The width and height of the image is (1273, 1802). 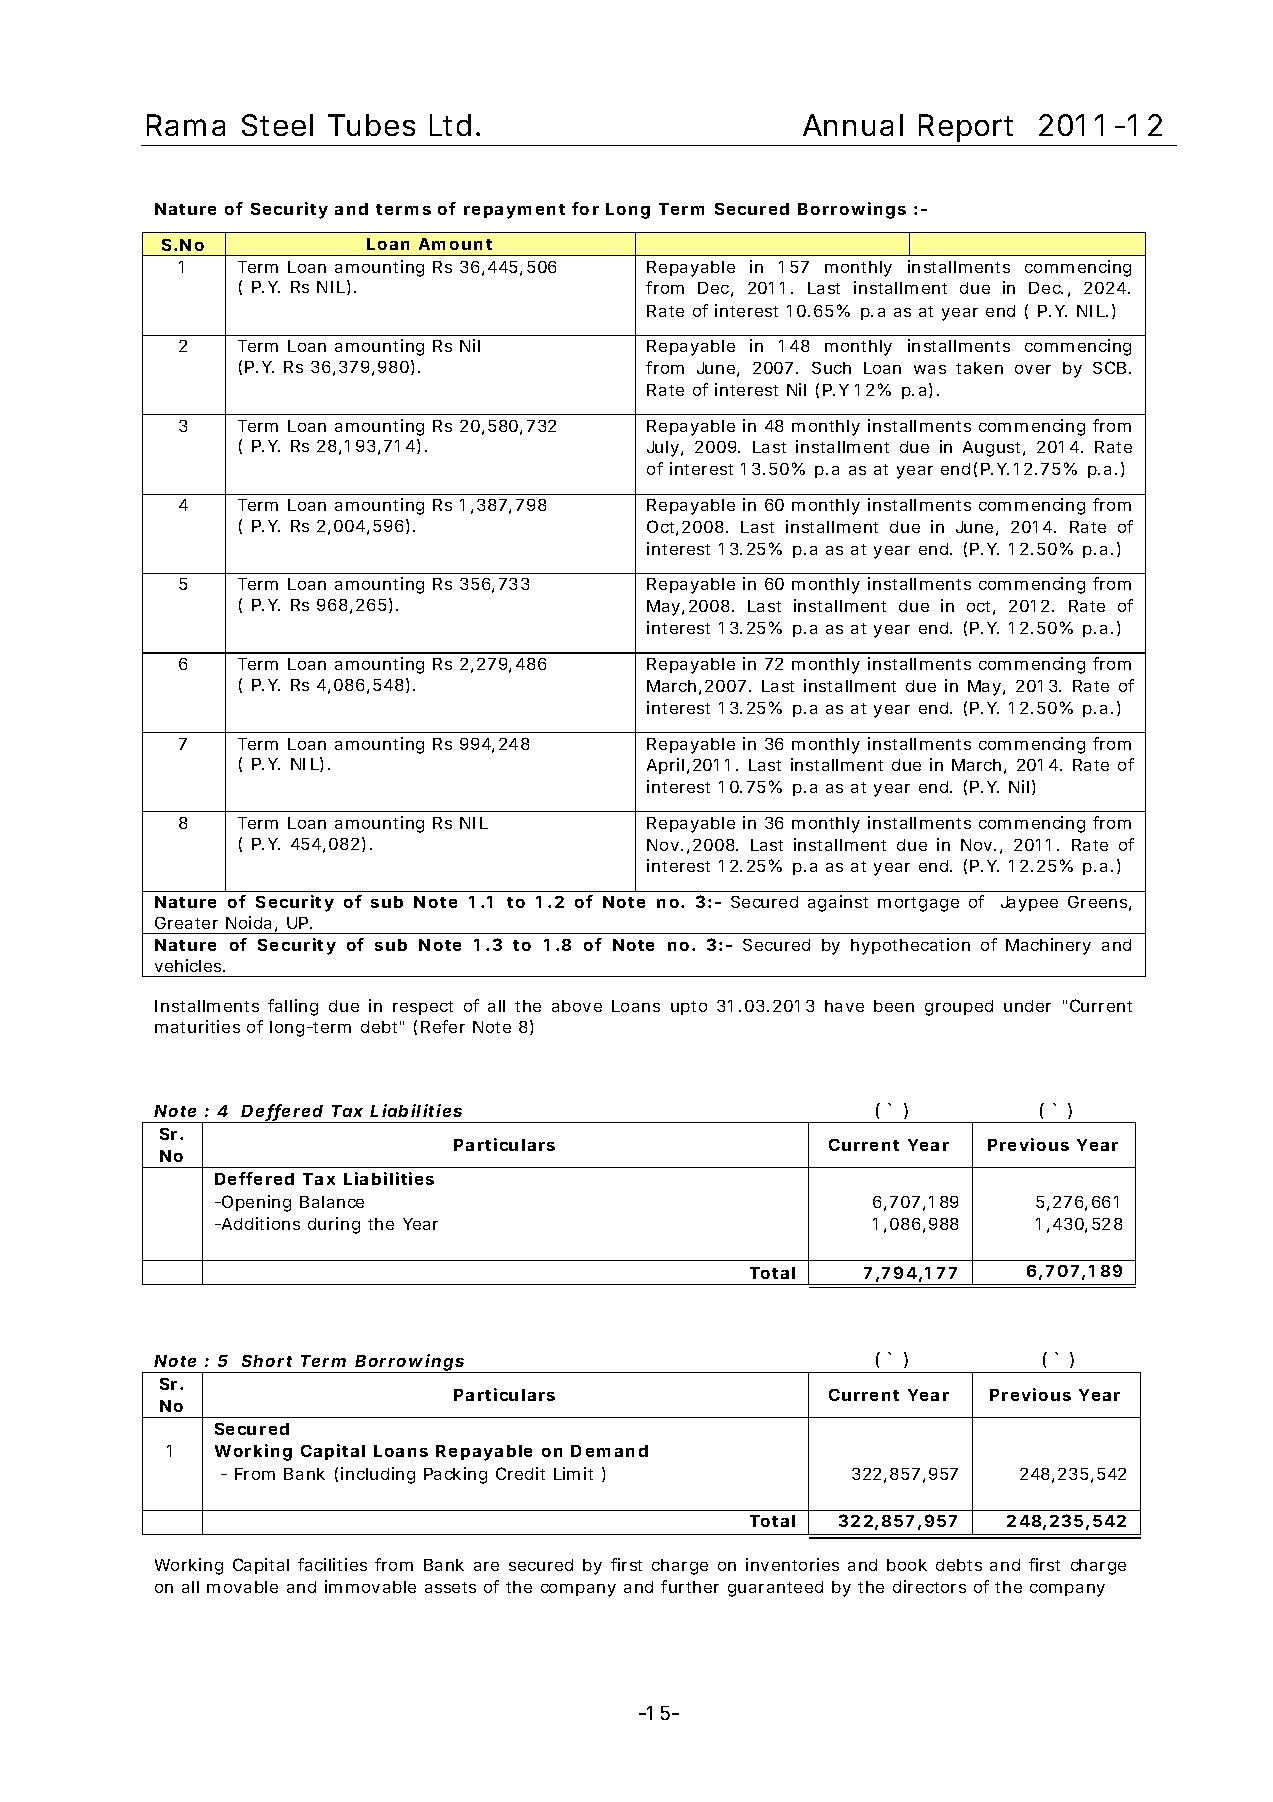 I want to click on falling, so click(x=293, y=1007).
